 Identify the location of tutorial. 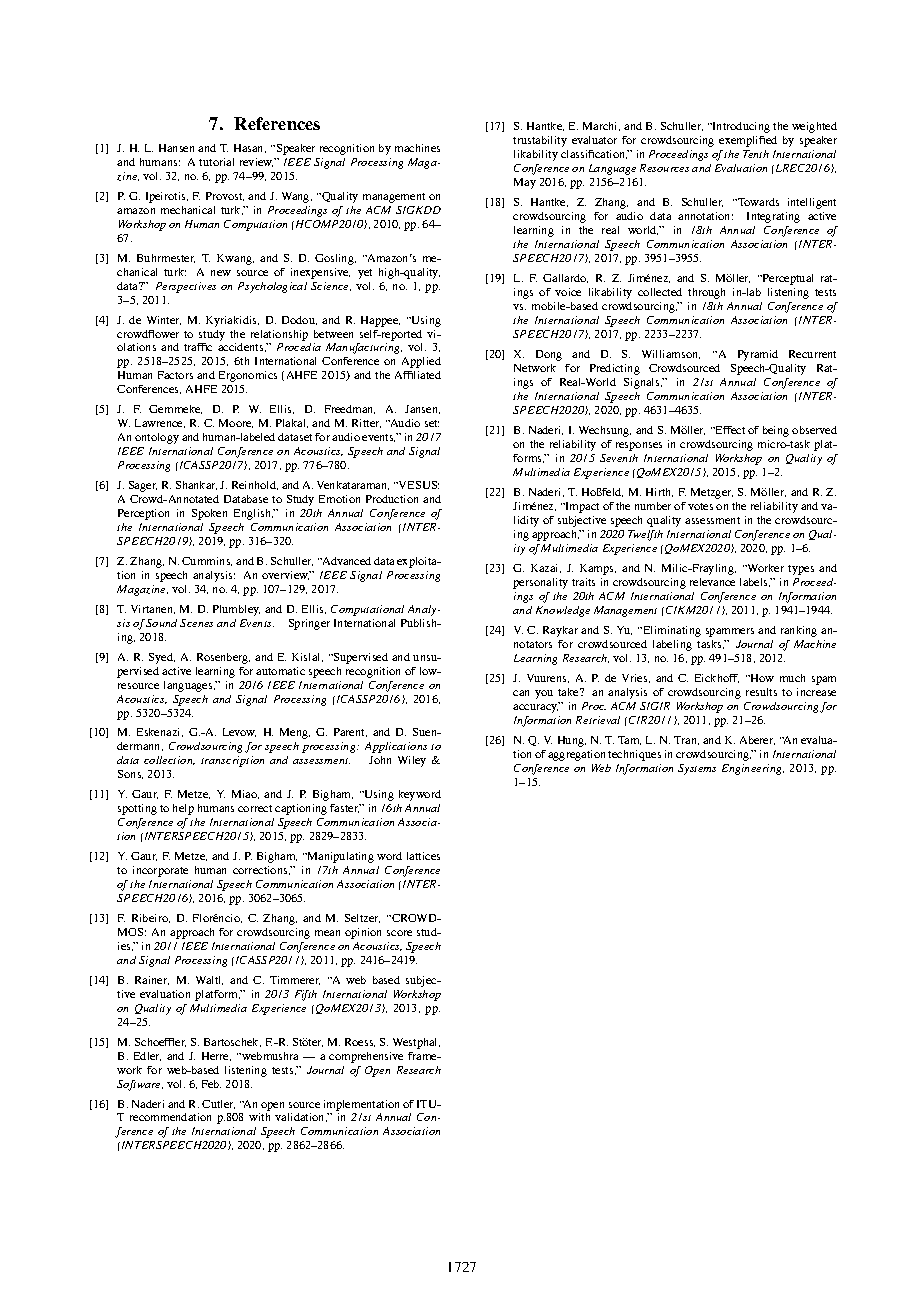
(216, 162).
